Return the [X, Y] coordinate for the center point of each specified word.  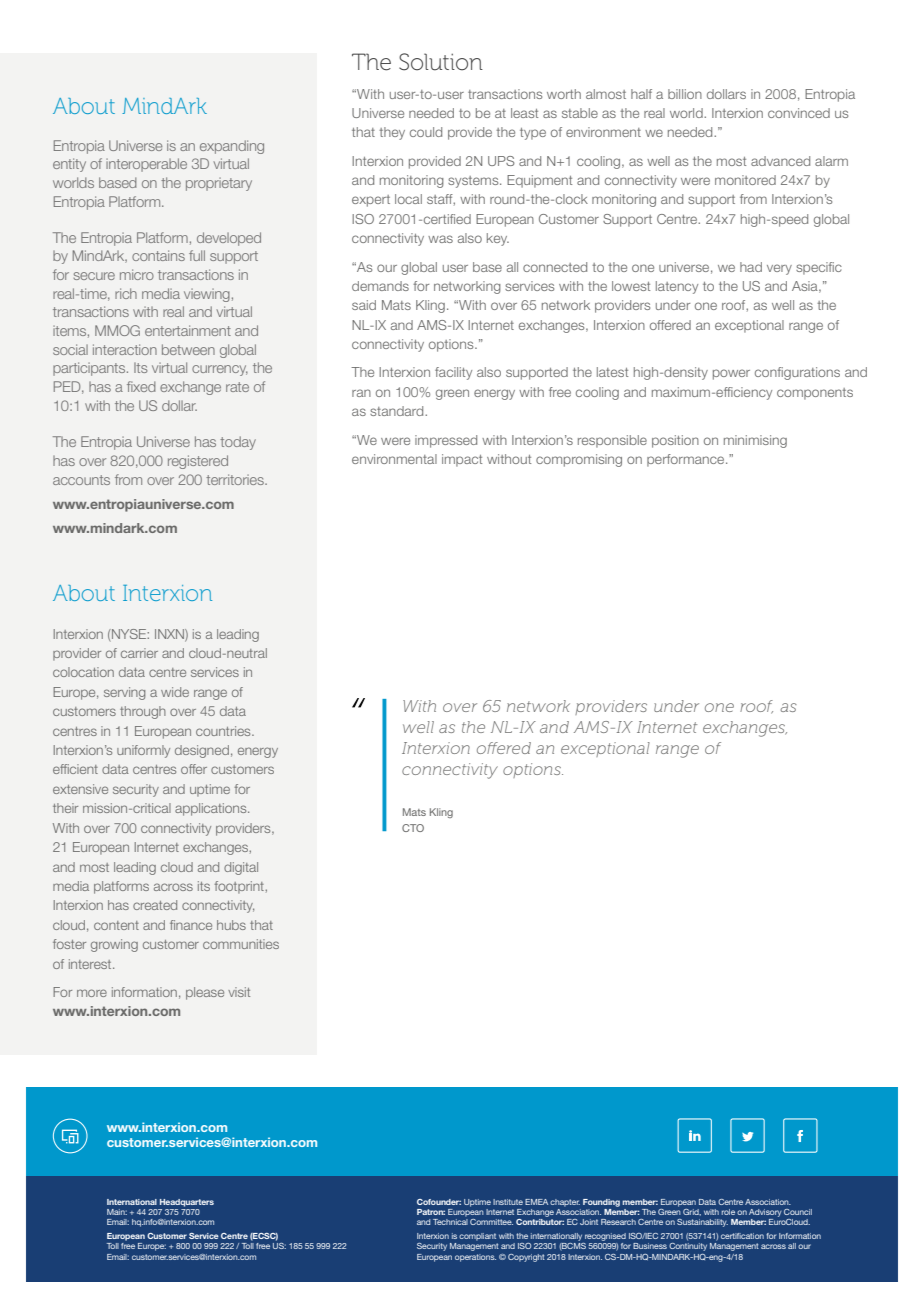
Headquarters [187, 1203]
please [205, 993]
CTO [413, 828]
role [728, 1212]
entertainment [188, 330]
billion [685, 94]
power [731, 374]
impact [462, 460]
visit [239, 992]
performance [687, 460]
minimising [755, 441]
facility [453, 373]
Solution [441, 62]
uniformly [143, 751]
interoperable [146, 165]
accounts [81, 480]
